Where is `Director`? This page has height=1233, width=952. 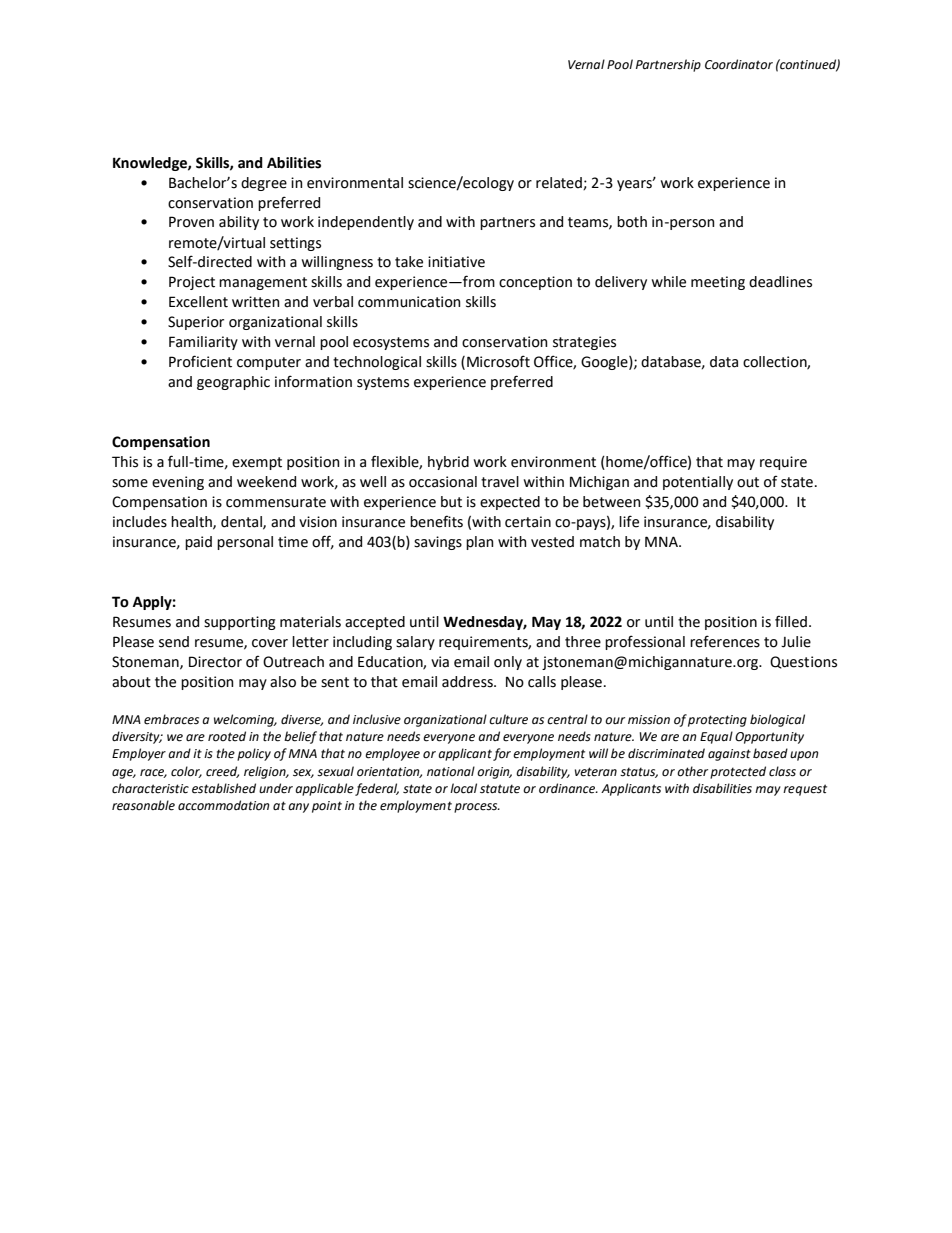 Director is located at coordinates (215, 662).
